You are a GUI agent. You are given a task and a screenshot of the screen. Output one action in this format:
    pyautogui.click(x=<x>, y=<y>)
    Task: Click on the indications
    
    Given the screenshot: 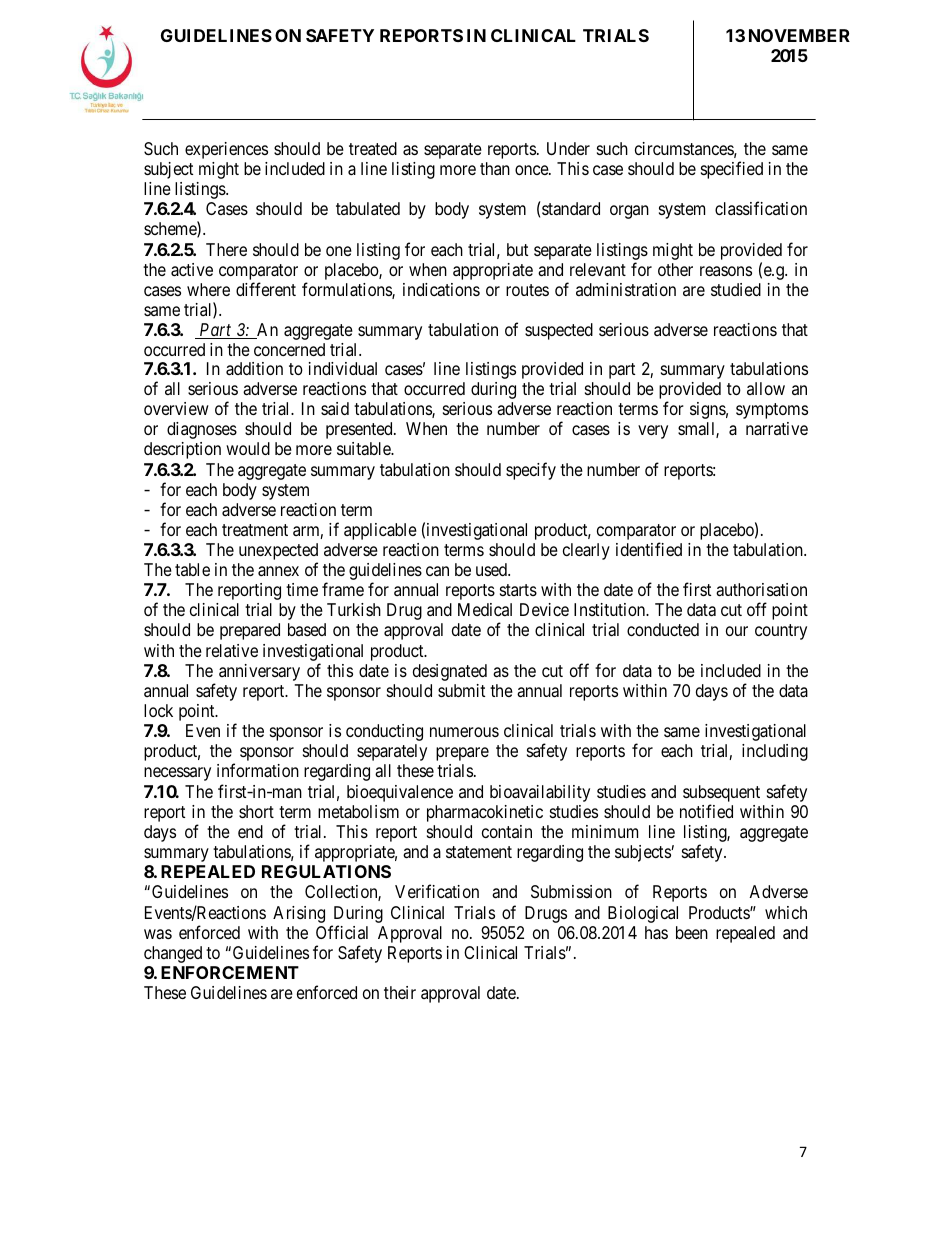 What is the action you would take?
    pyautogui.click(x=441, y=290)
